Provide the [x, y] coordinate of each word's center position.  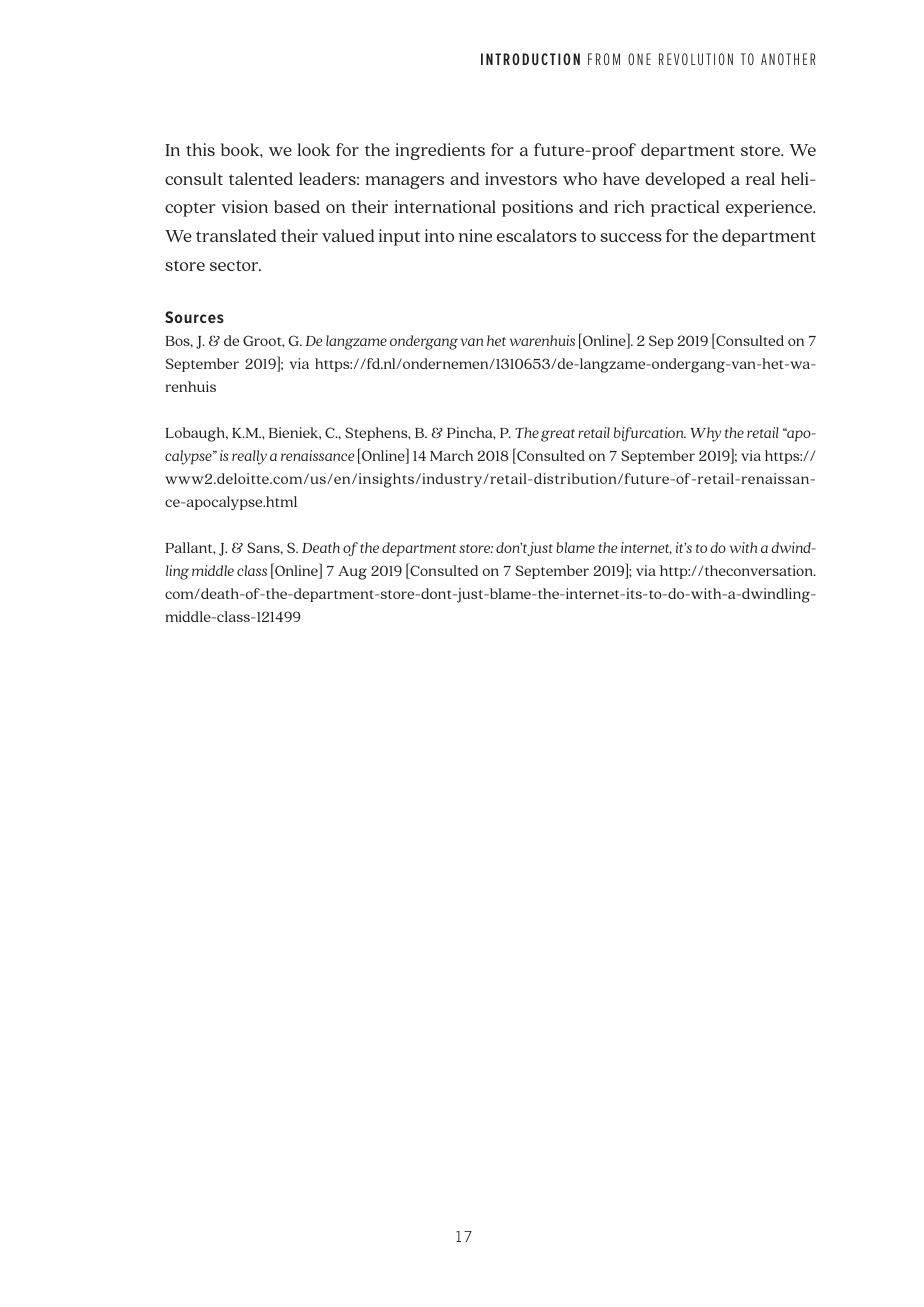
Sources [194, 317]
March [451, 455]
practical [685, 208]
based [297, 206]
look [313, 149]
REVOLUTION [696, 59]
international [445, 206]
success [631, 237]
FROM [604, 59]
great [558, 435]
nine [475, 235]
